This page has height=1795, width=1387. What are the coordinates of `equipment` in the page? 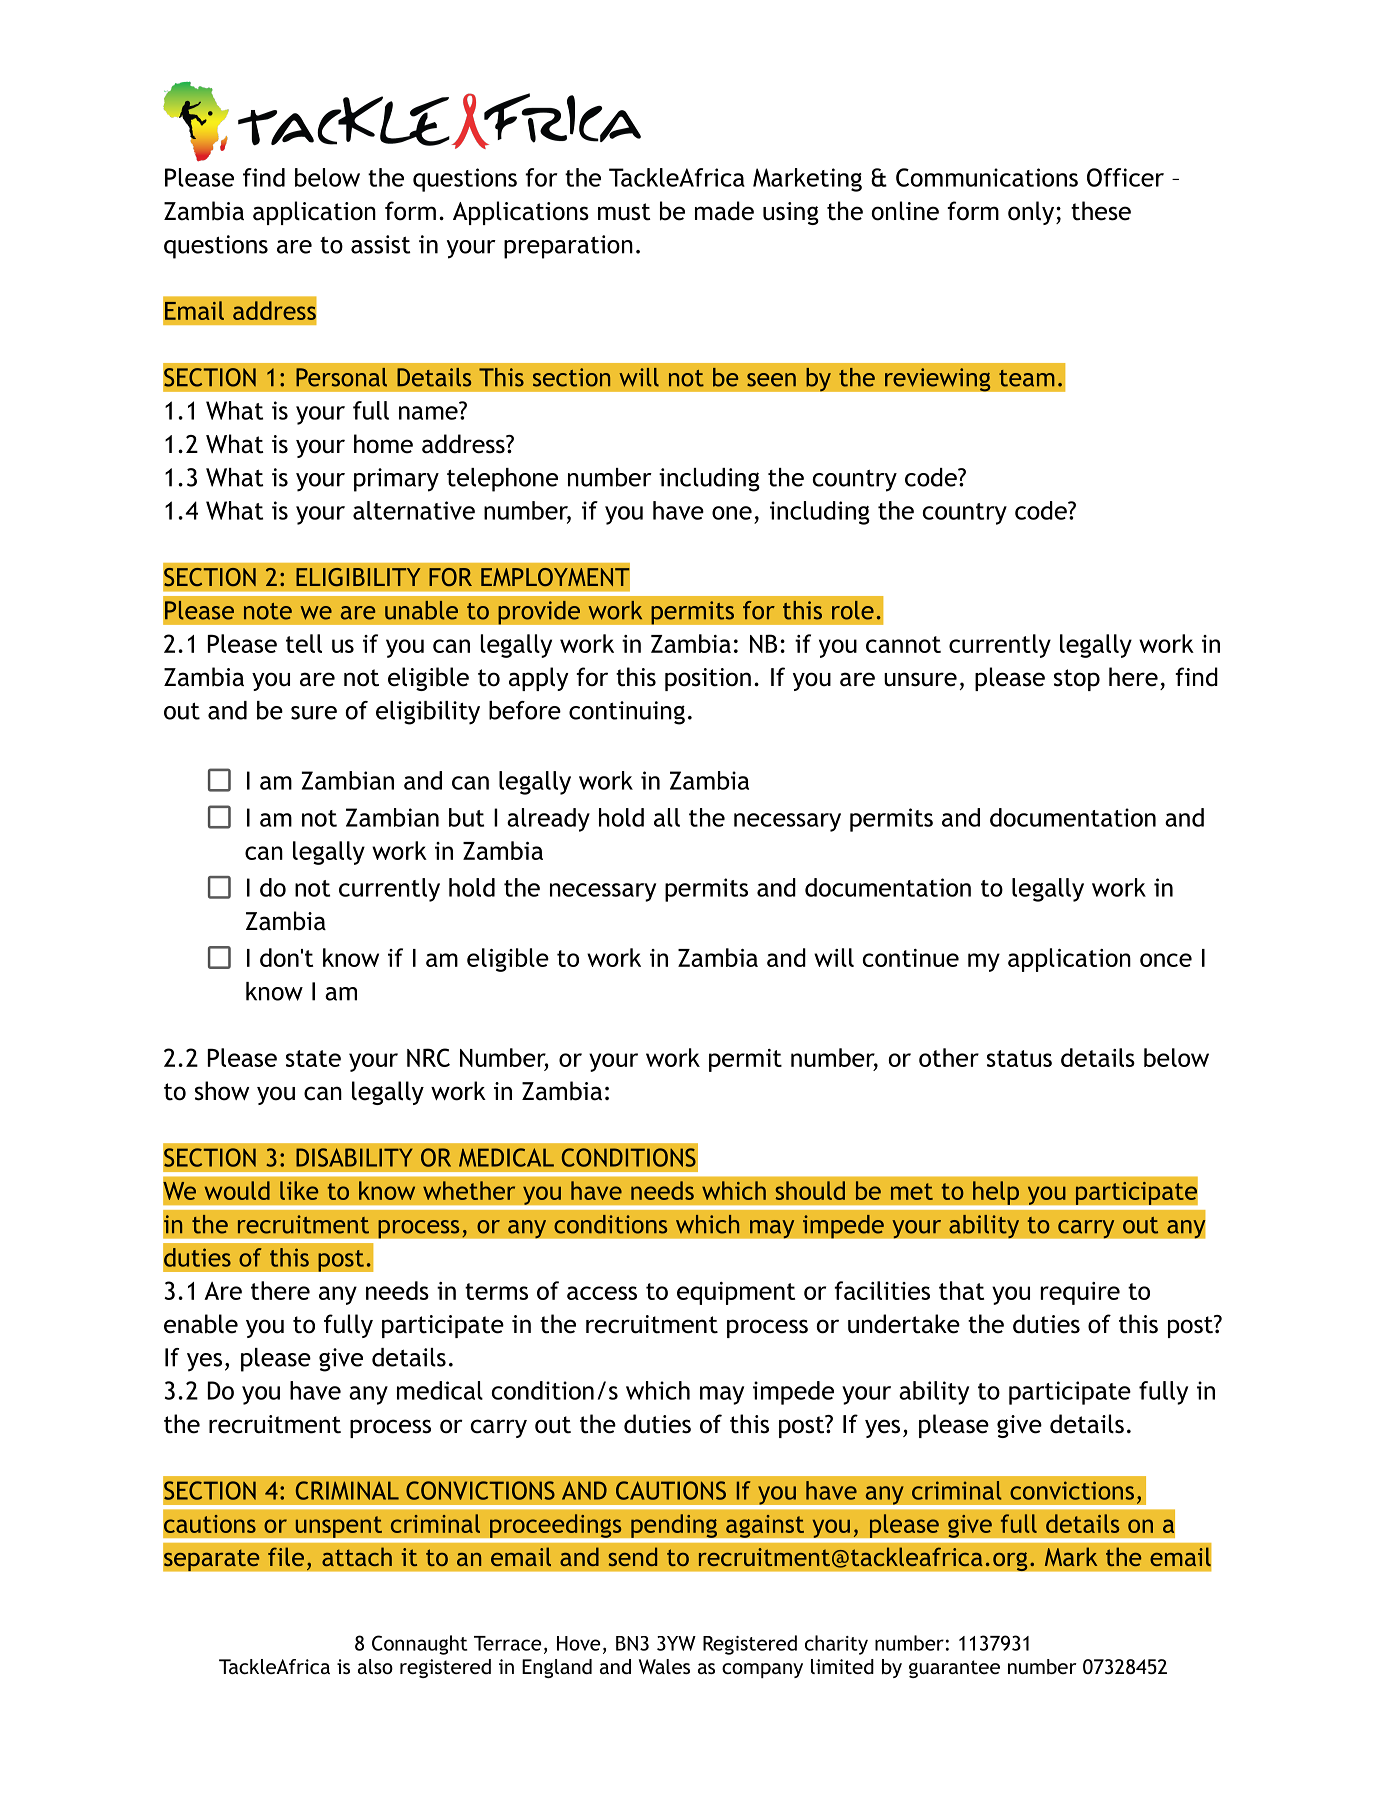 It's located at (736, 1293).
